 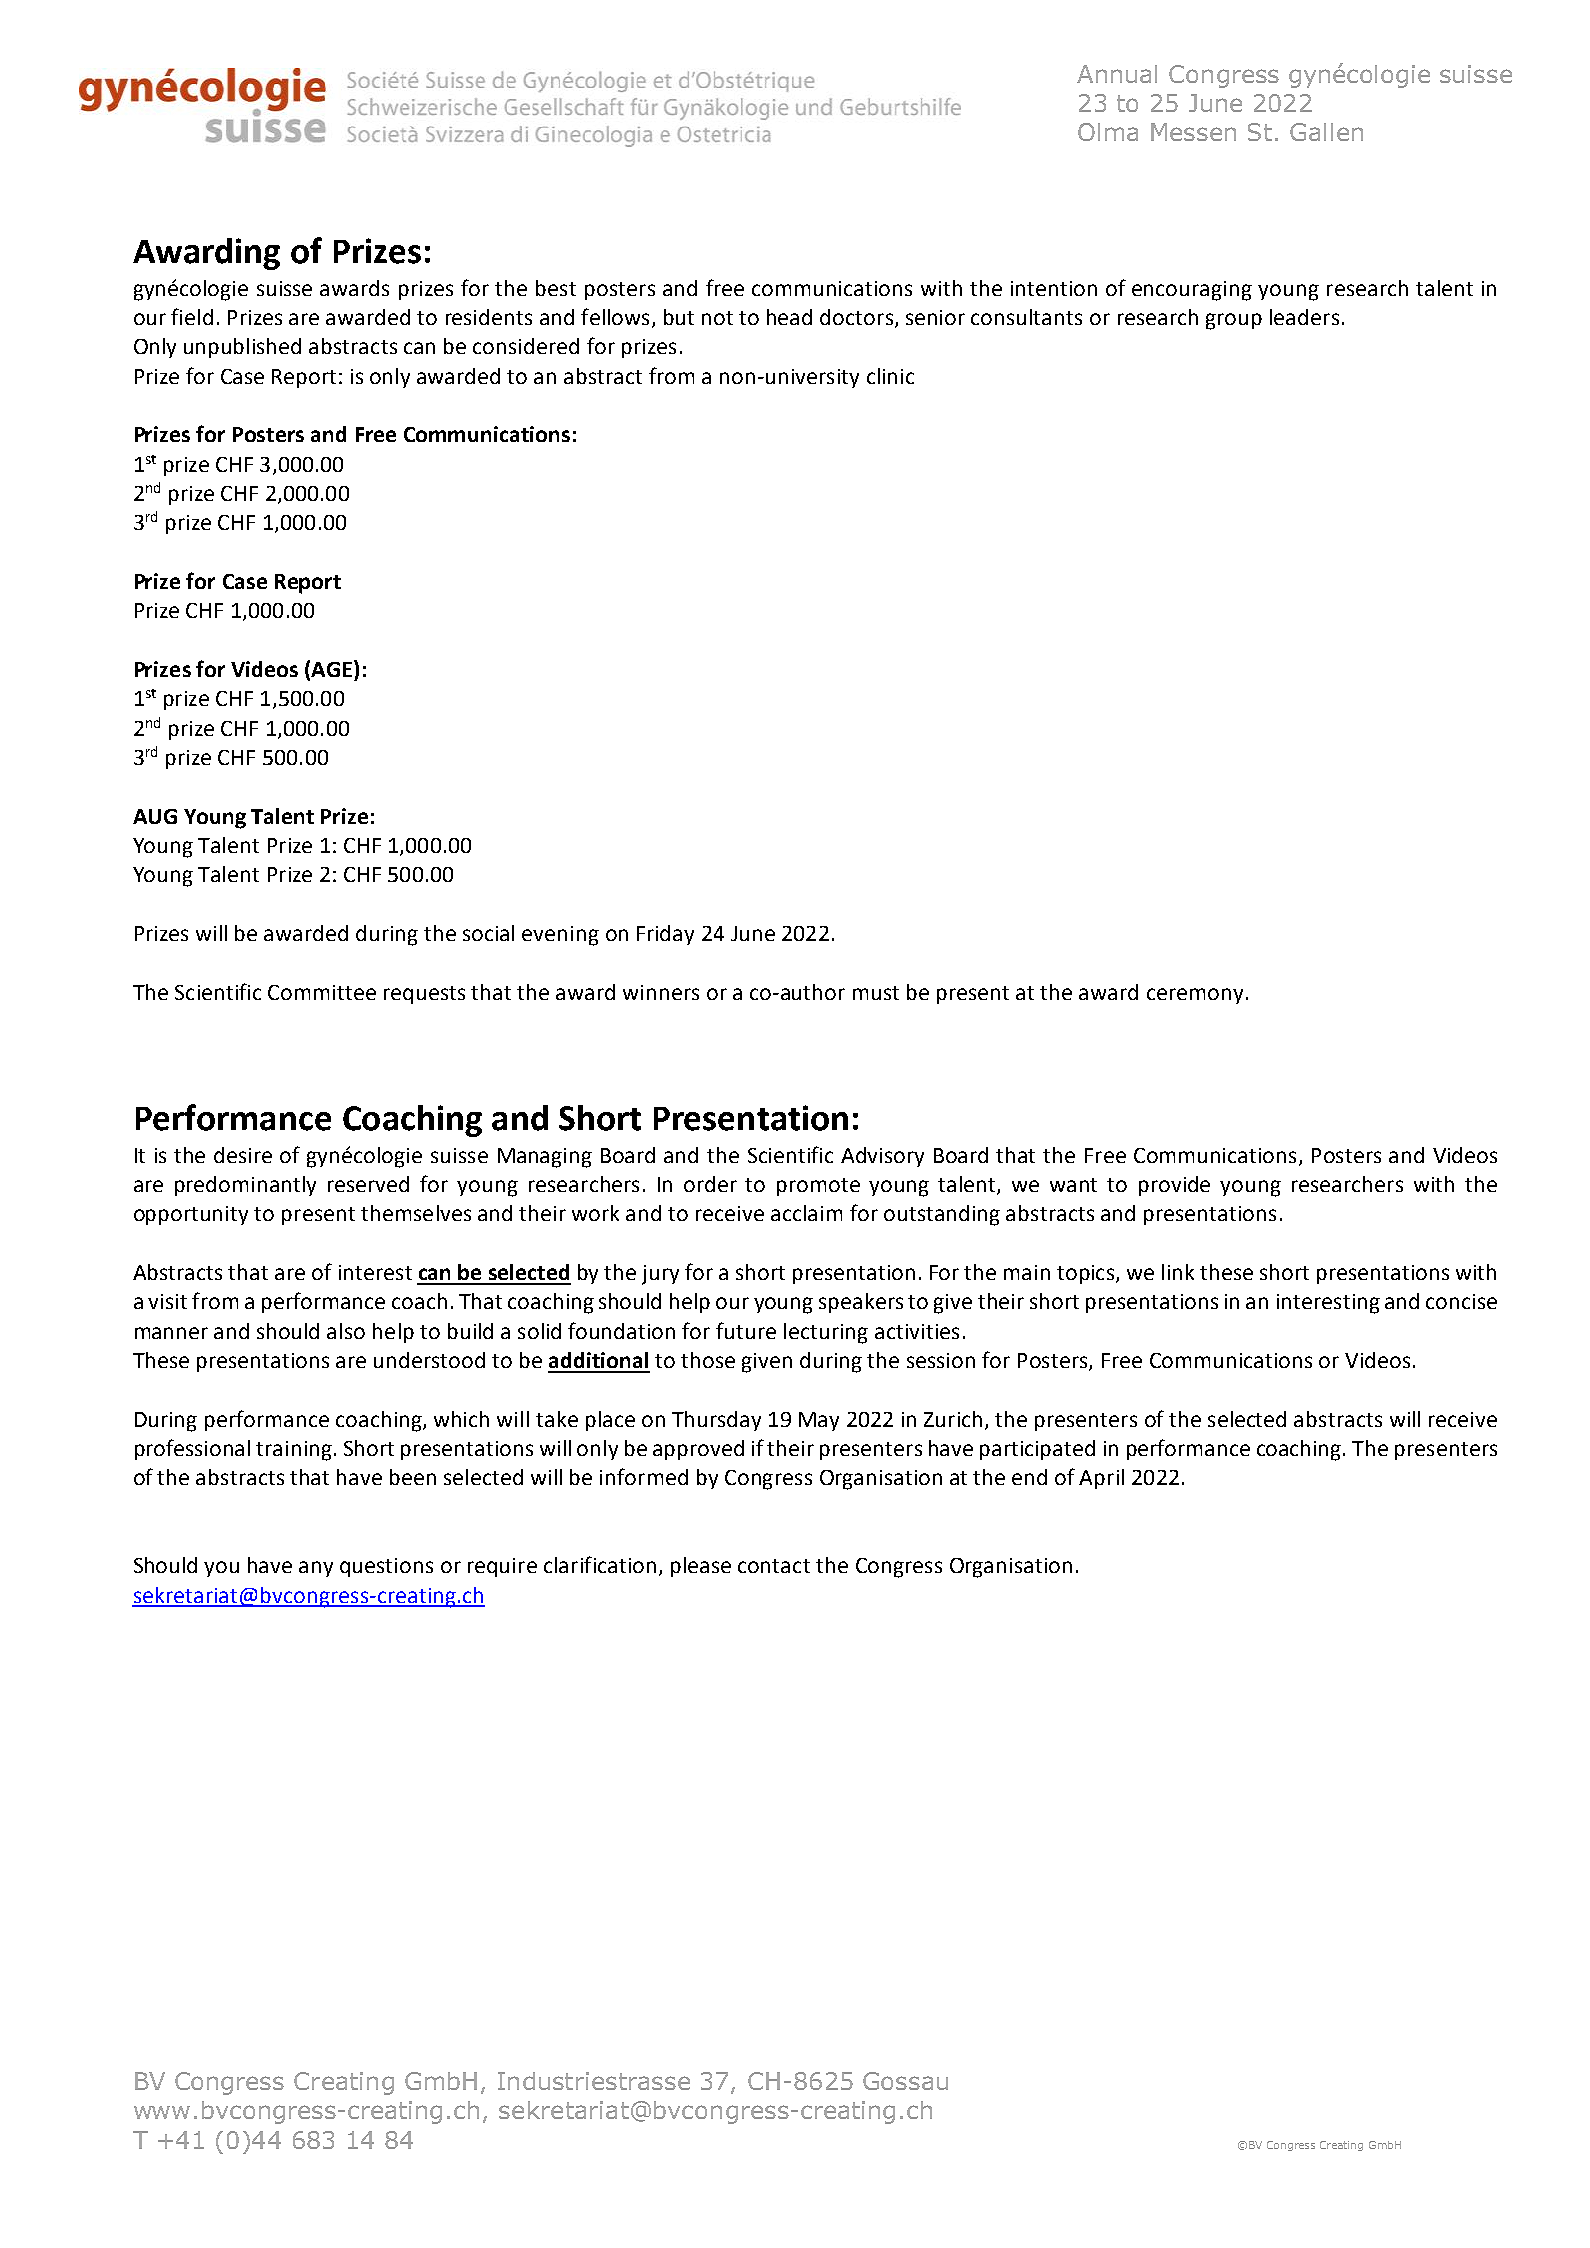 I want to click on Gallen, so click(x=1326, y=132).
